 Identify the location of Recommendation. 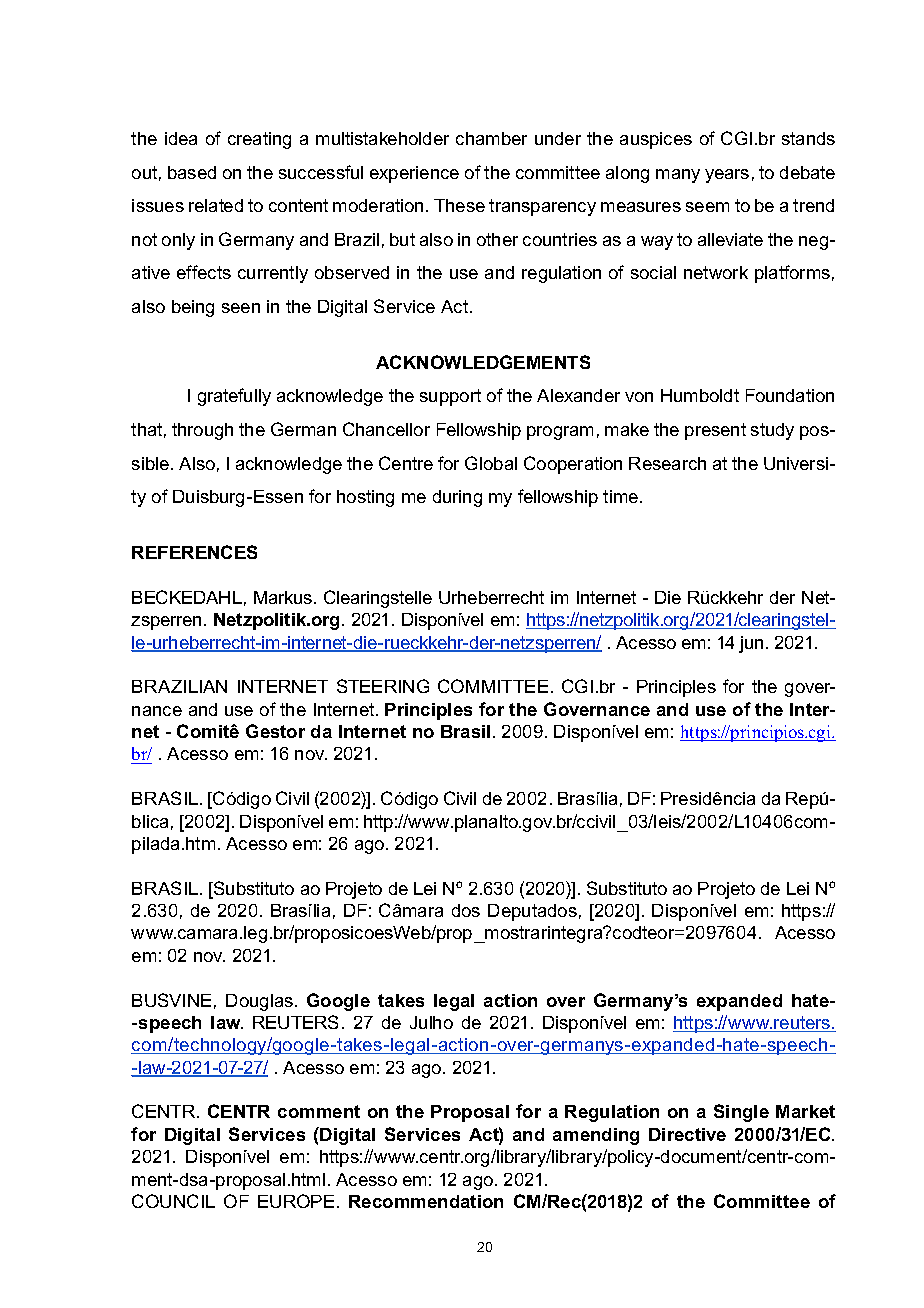
(426, 1201).
